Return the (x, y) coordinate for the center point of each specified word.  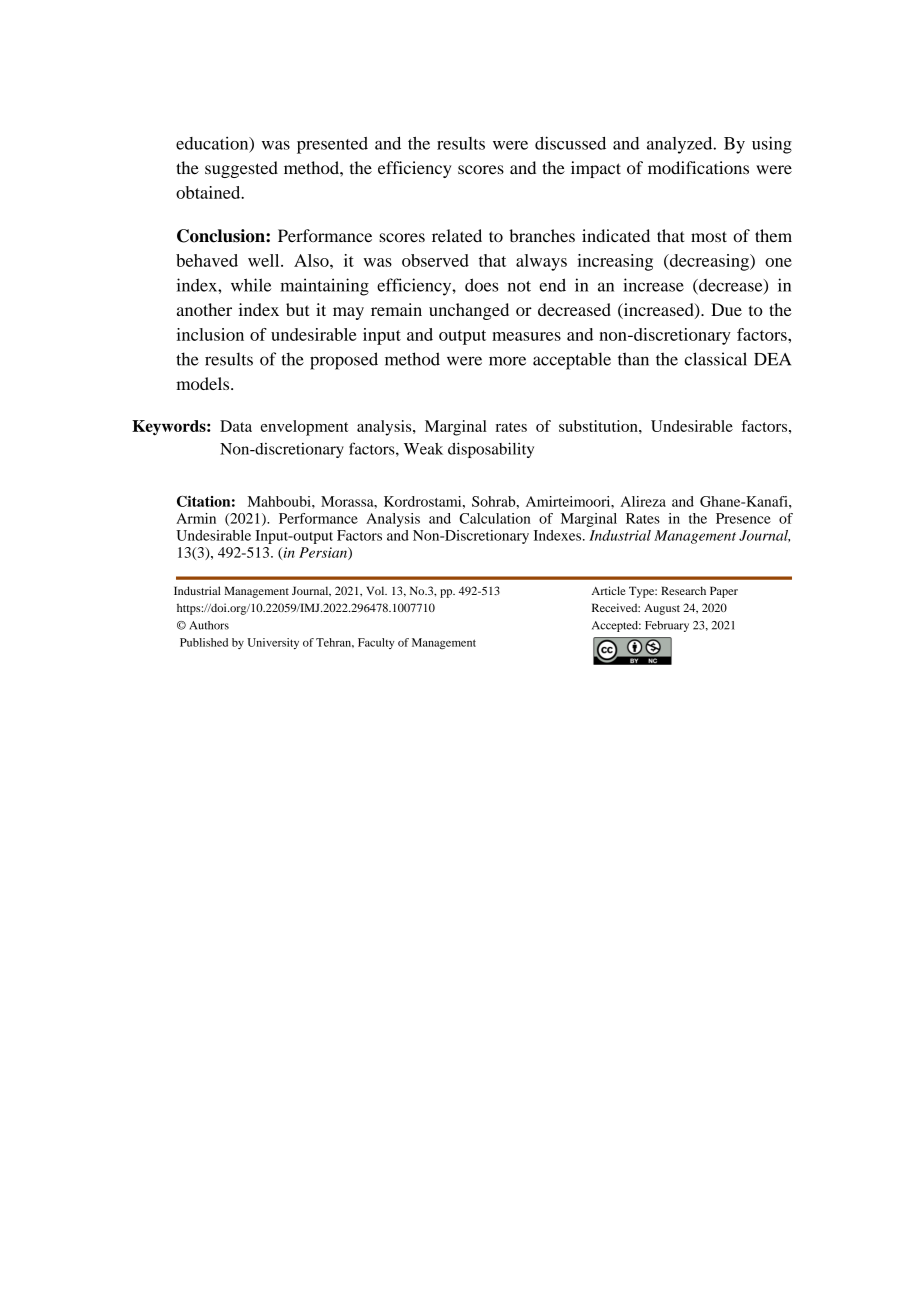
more (507, 361)
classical (716, 359)
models (204, 383)
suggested (241, 169)
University (273, 643)
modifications (698, 168)
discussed (570, 143)
